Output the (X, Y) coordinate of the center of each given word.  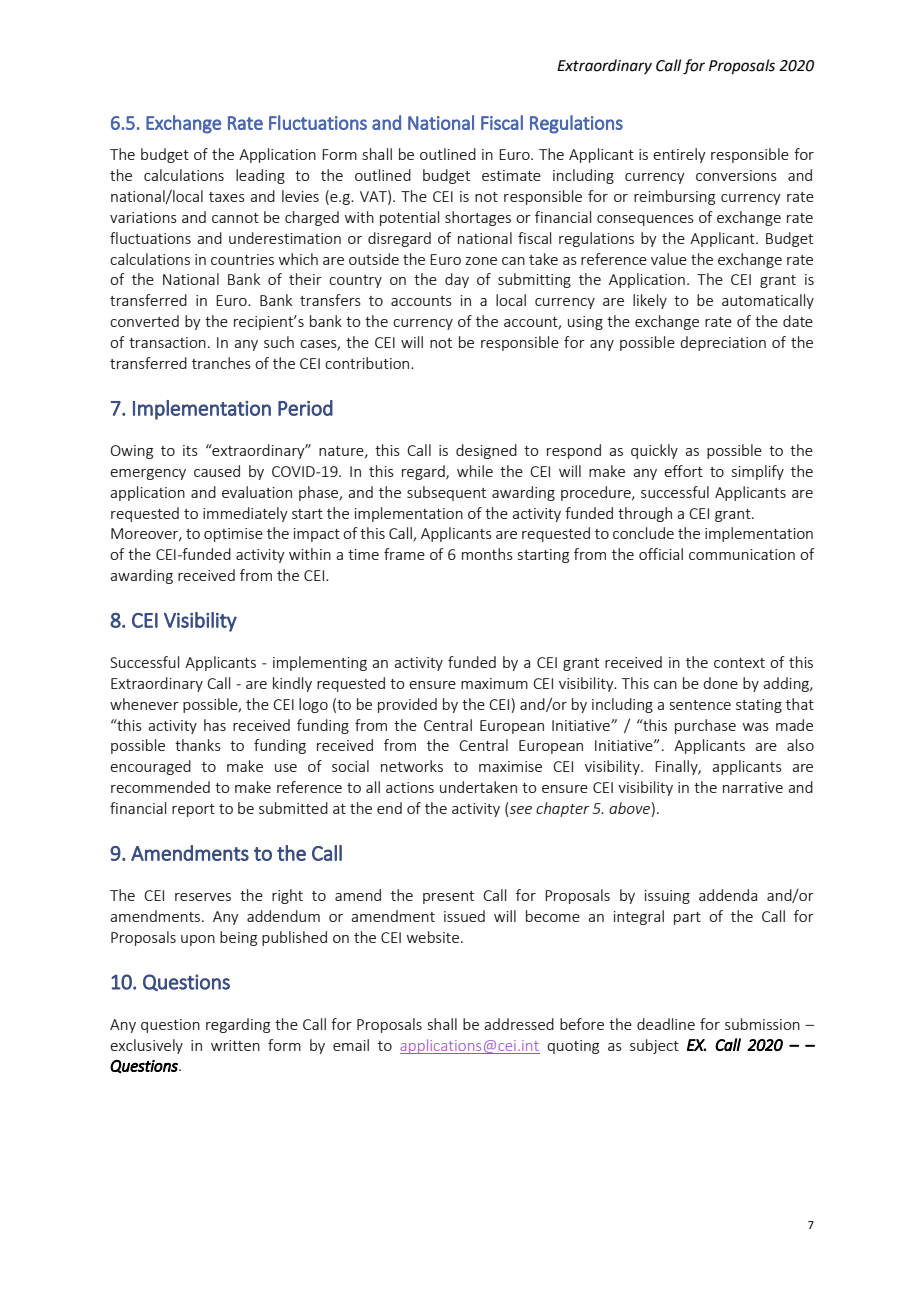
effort (683, 471)
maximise (510, 766)
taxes (227, 197)
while (475, 471)
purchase (705, 726)
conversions (736, 175)
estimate (511, 175)
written (235, 1045)
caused (217, 471)
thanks (198, 745)
